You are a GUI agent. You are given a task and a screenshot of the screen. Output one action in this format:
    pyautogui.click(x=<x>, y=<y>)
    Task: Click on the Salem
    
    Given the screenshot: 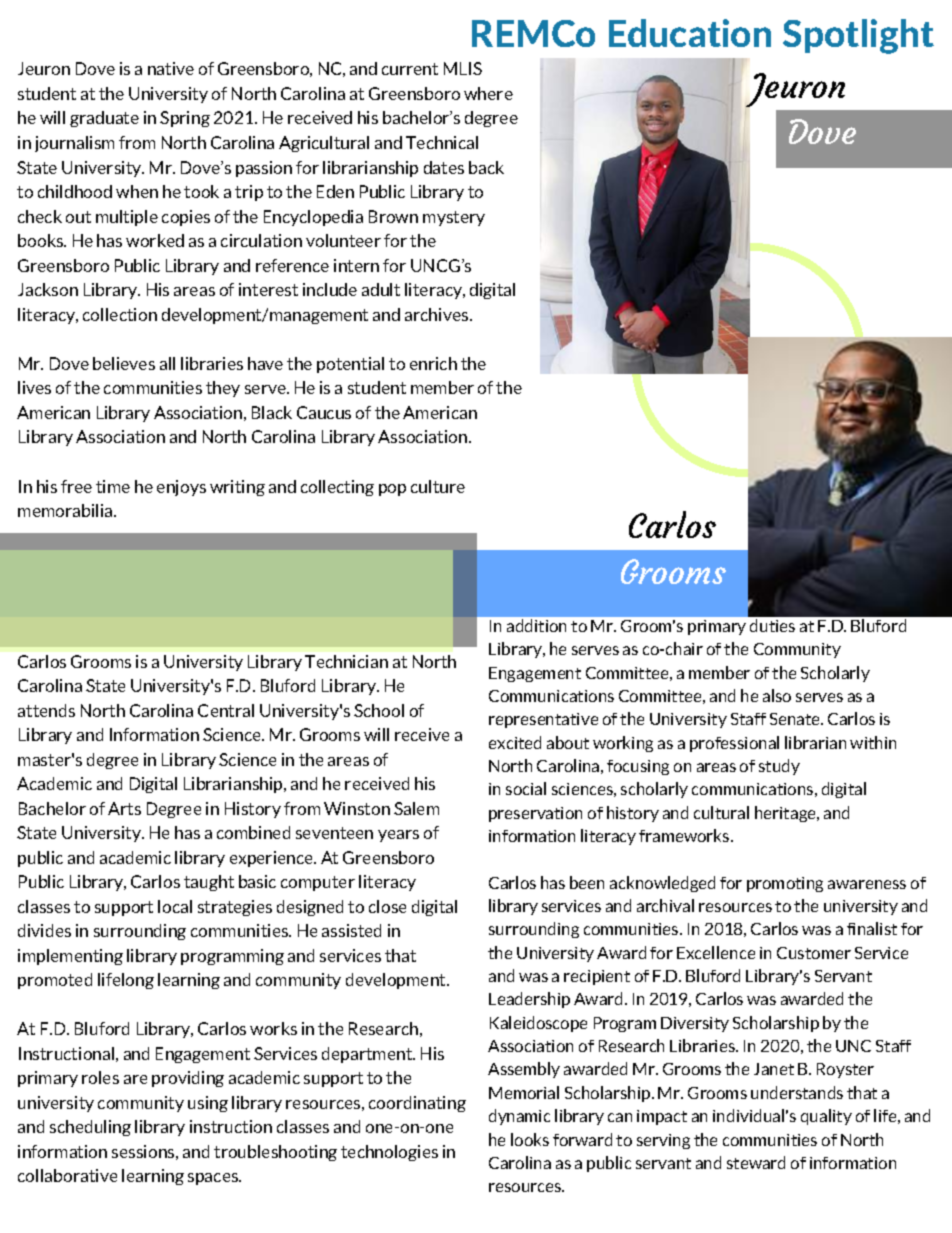 What is the action you would take?
    pyautogui.click(x=416, y=808)
